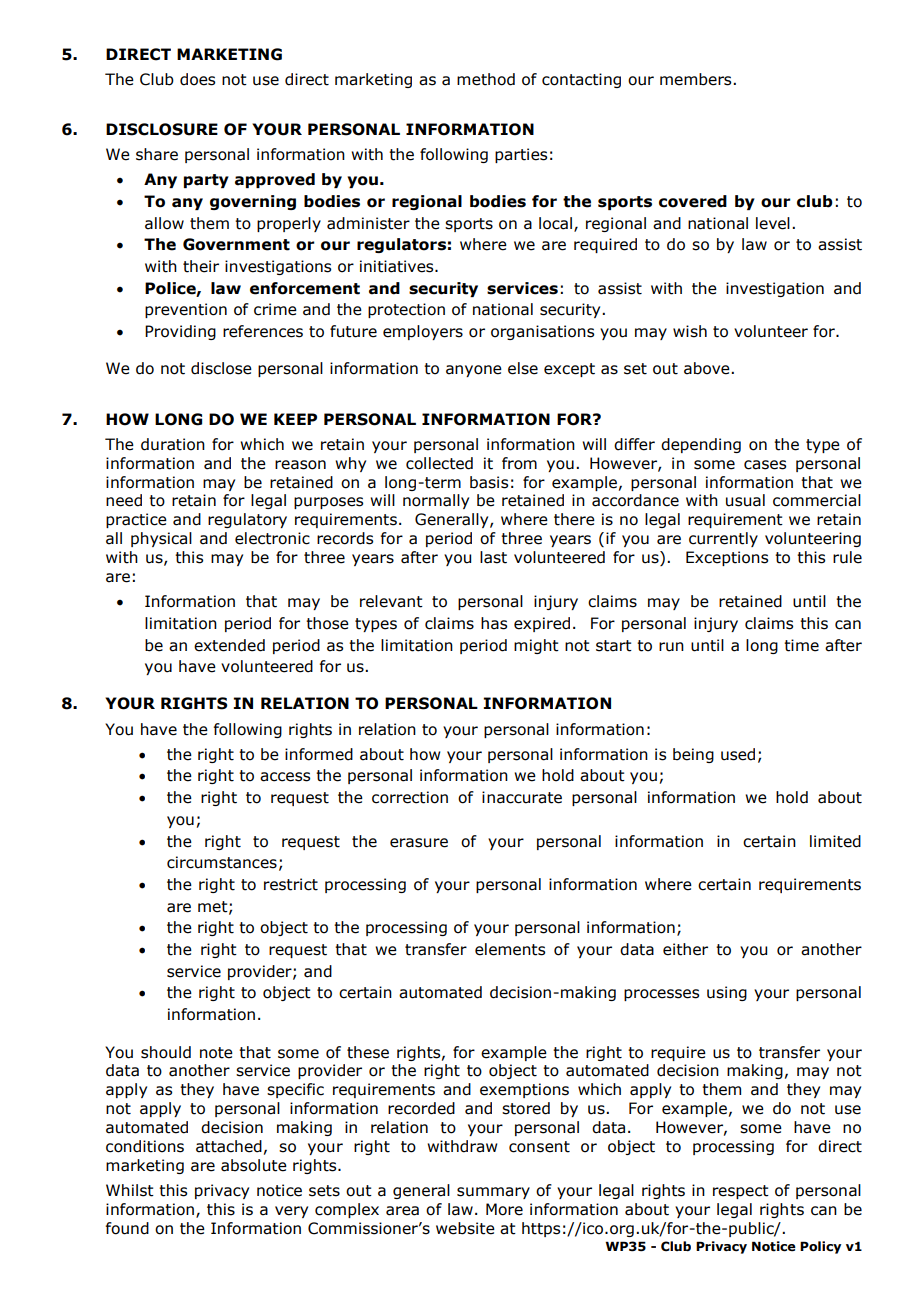 This screenshot has width=924, height=1308. What do you see at coordinates (229, 645) in the screenshot?
I see `extended` at bounding box center [229, 645].
